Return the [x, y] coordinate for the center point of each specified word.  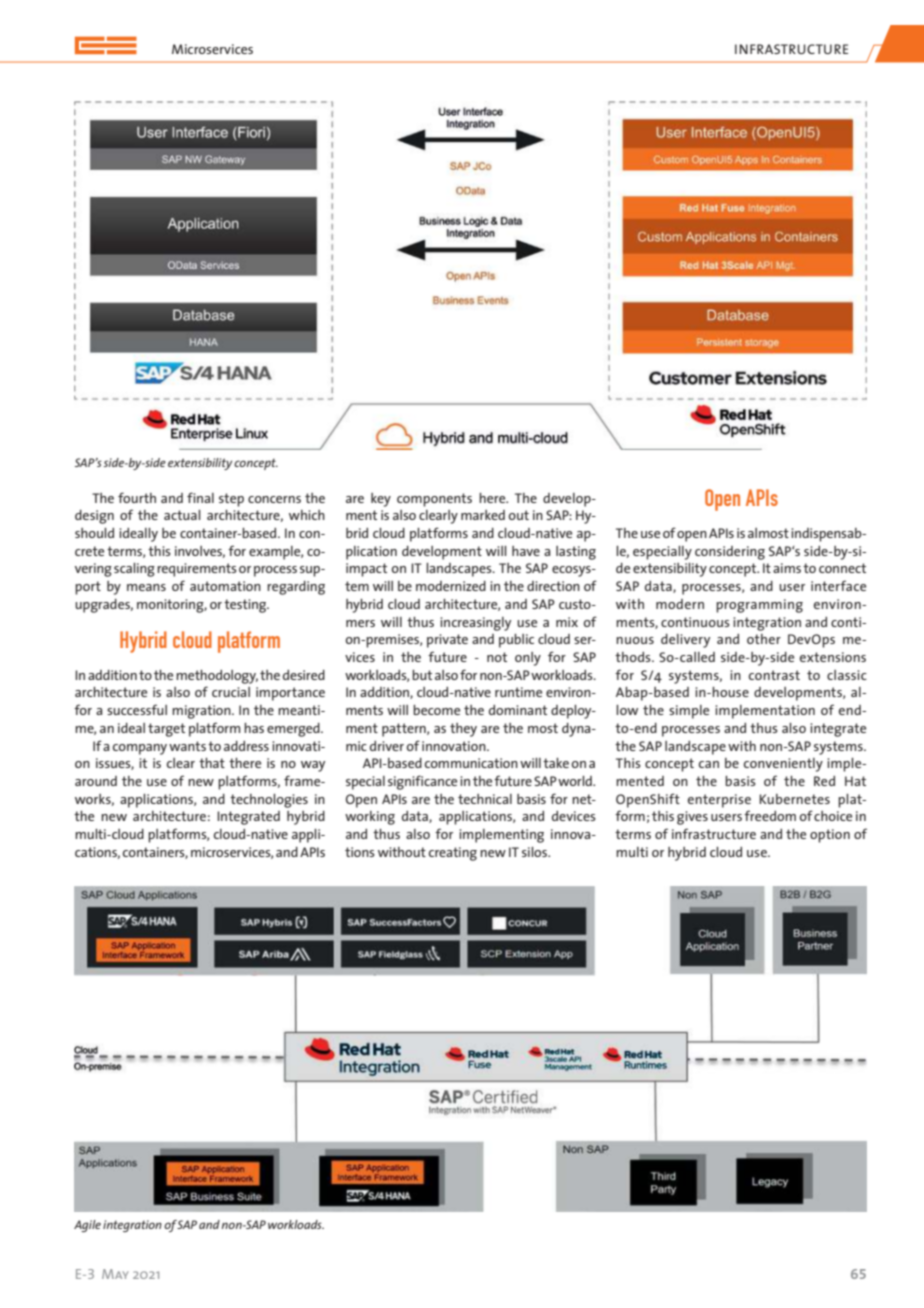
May [115, 1274]
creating [453, 854]
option [830, 836]
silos [536, 852]
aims [787, 568]
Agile [87, 1226]
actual [182, 515]
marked [483, 515]
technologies [269, 801]
